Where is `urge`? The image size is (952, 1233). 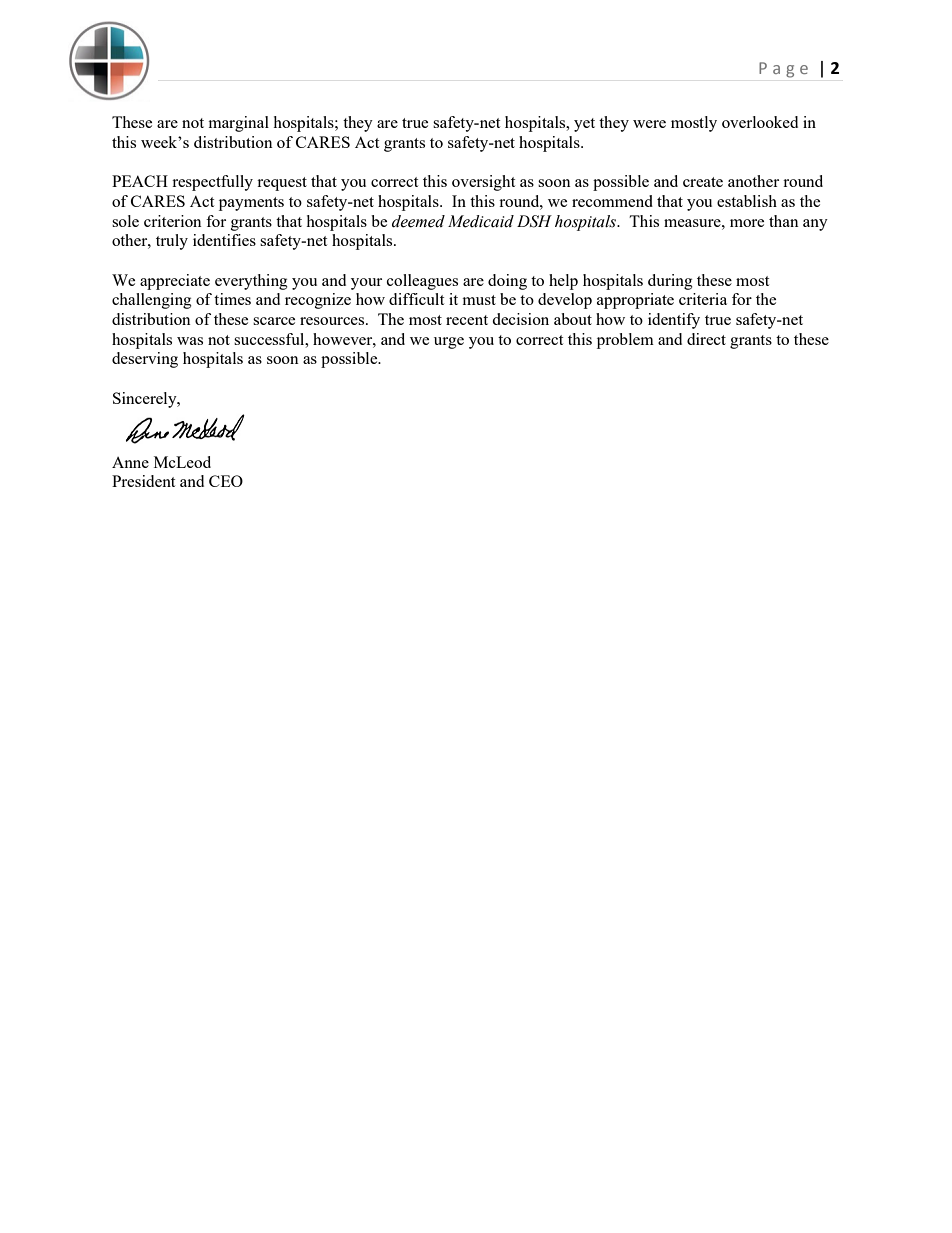
urge is located at coordinates (449, 343).
